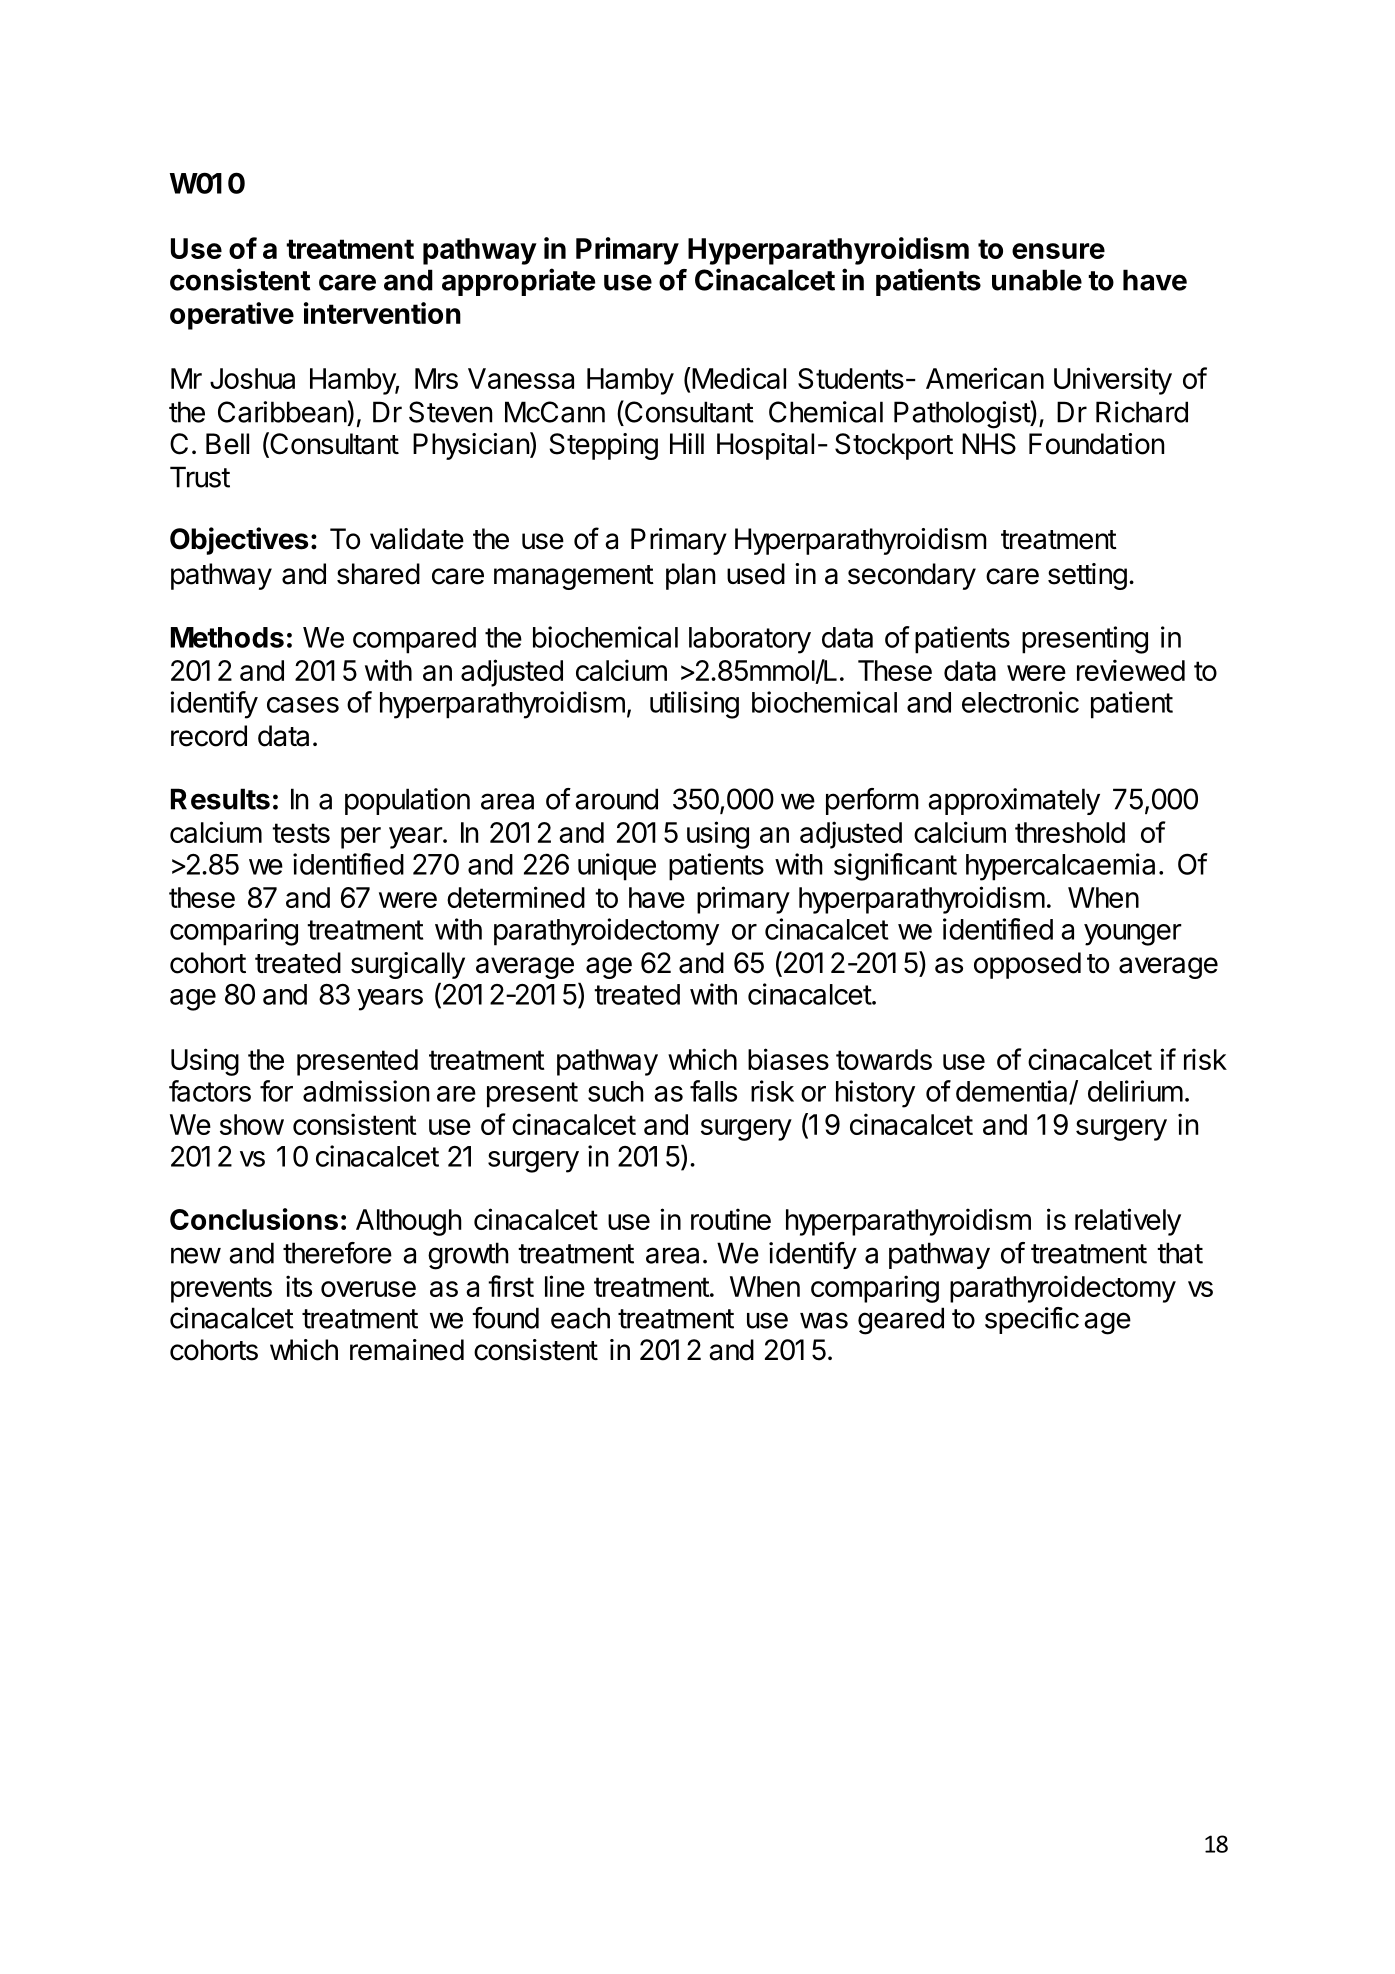 The height and width of the image is (1974, 1395). I want to click on dementia, so click(1013, 1092).
